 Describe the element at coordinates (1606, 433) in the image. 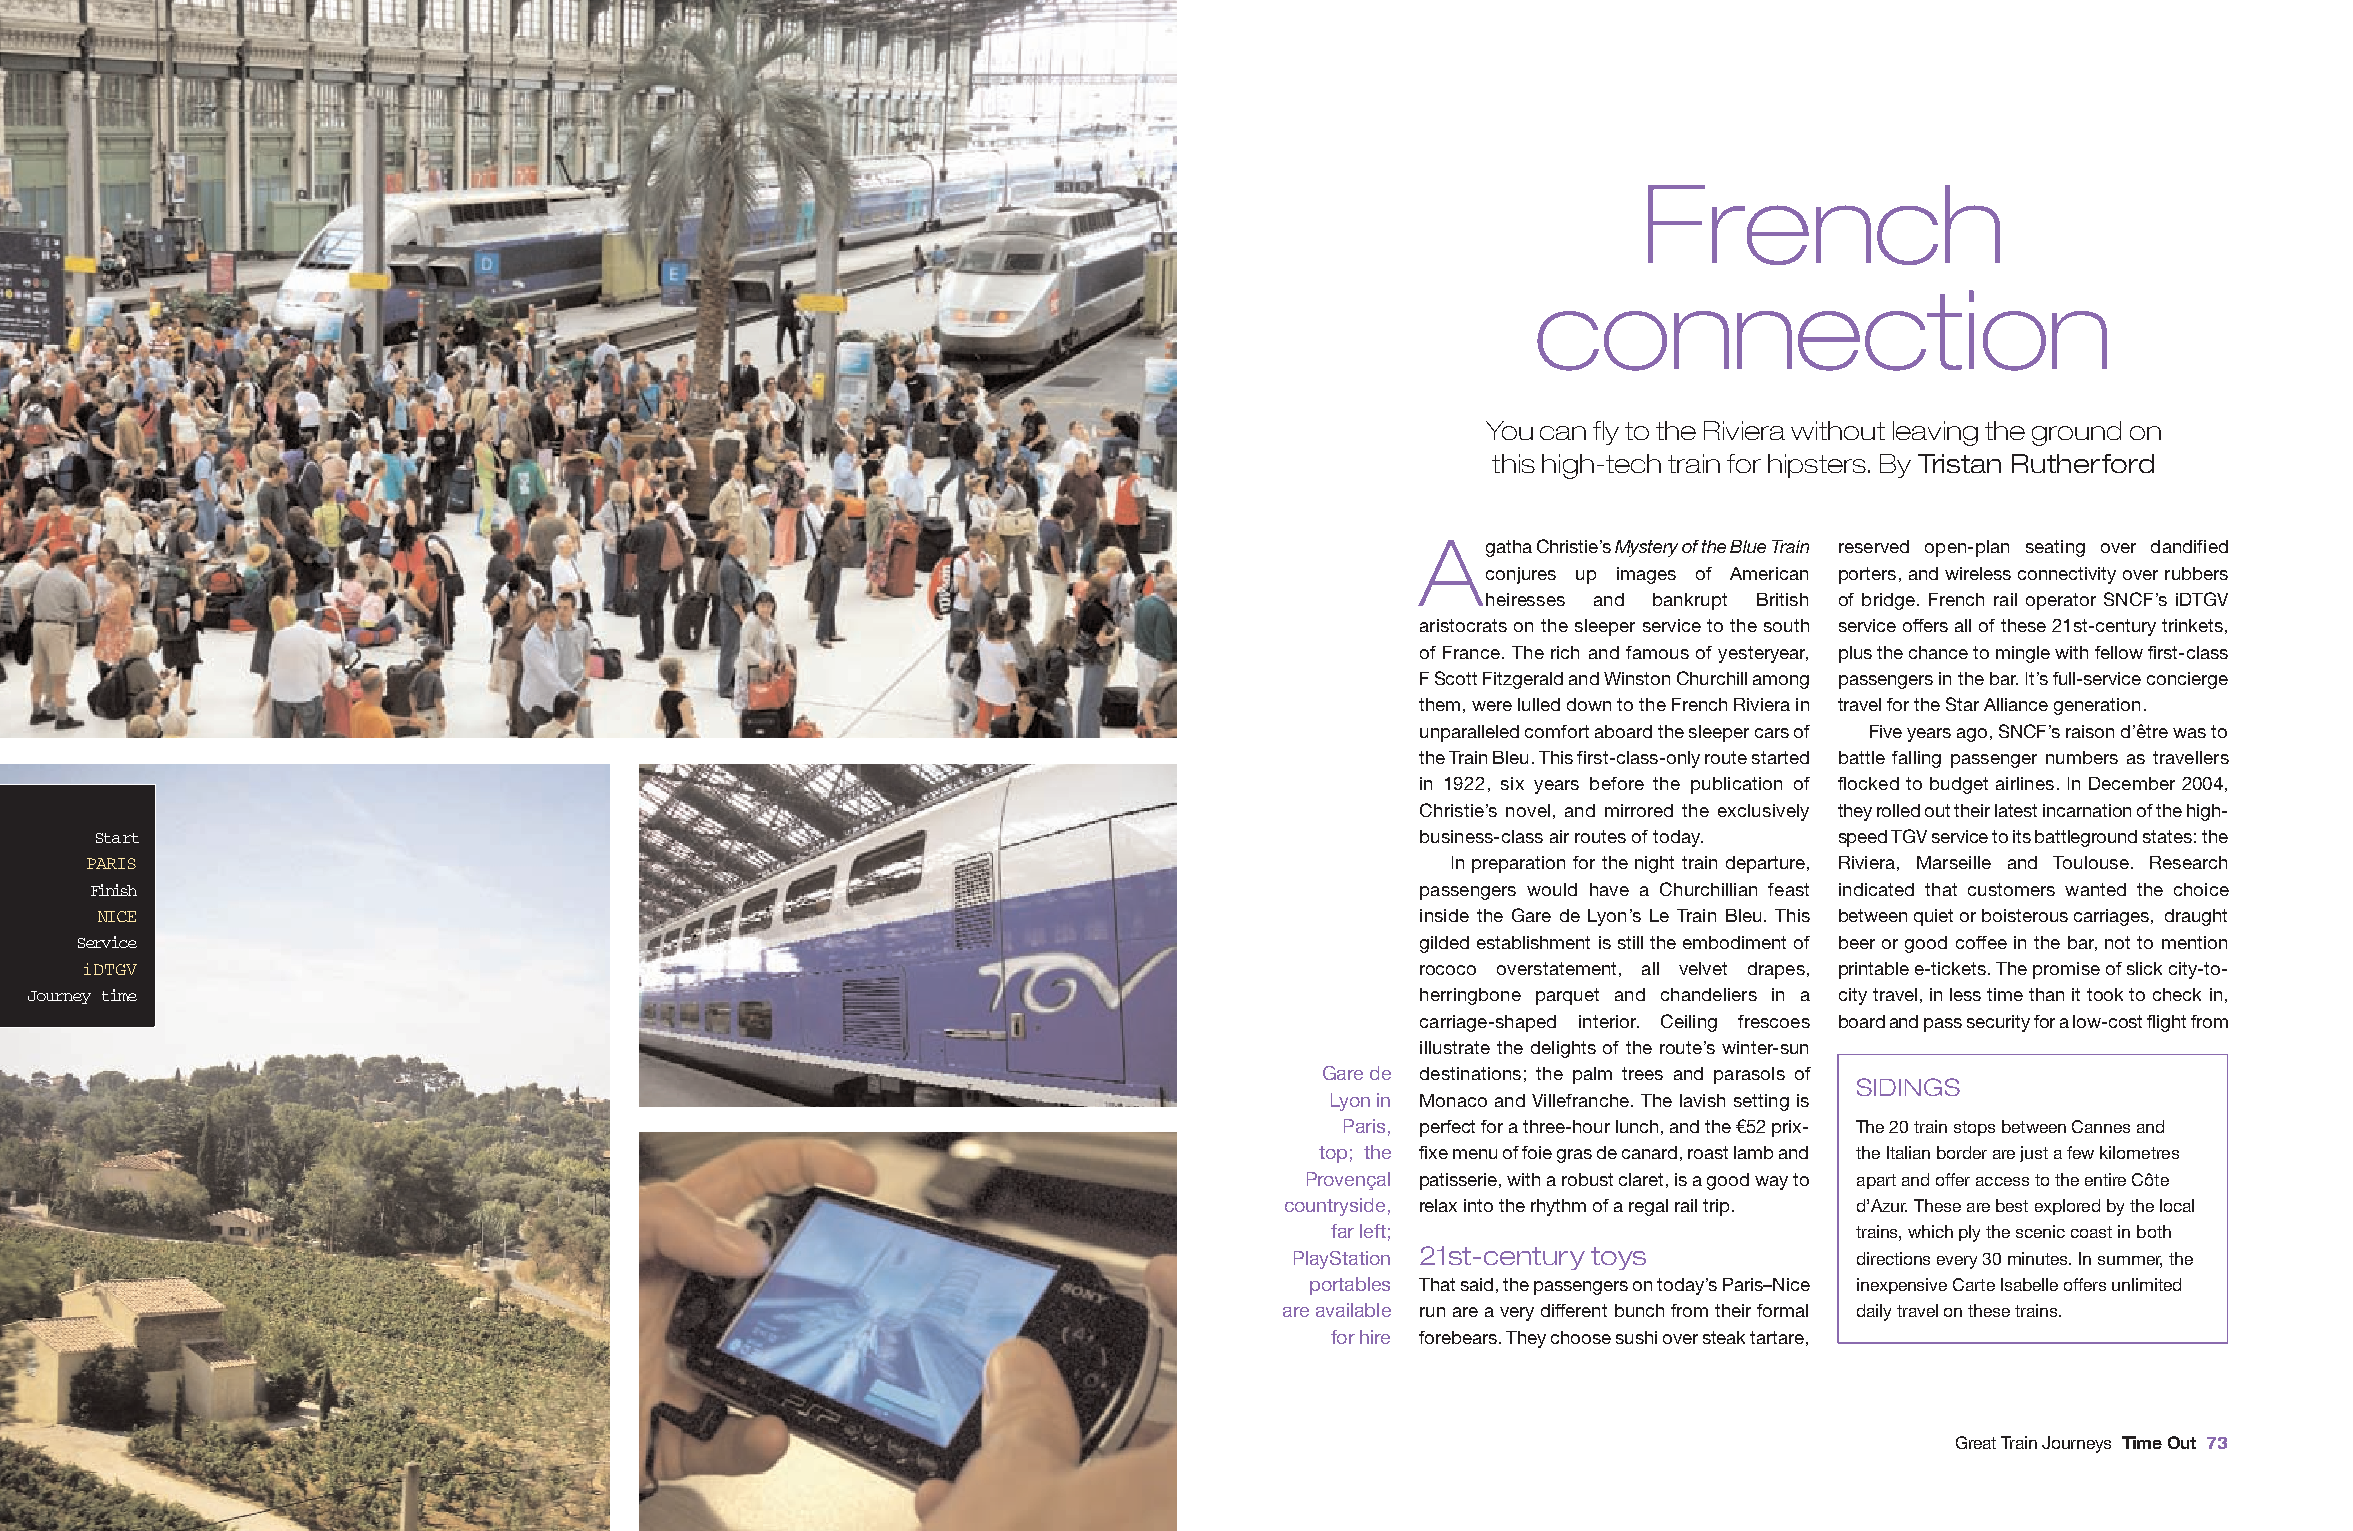

I see `fly` at that location.
